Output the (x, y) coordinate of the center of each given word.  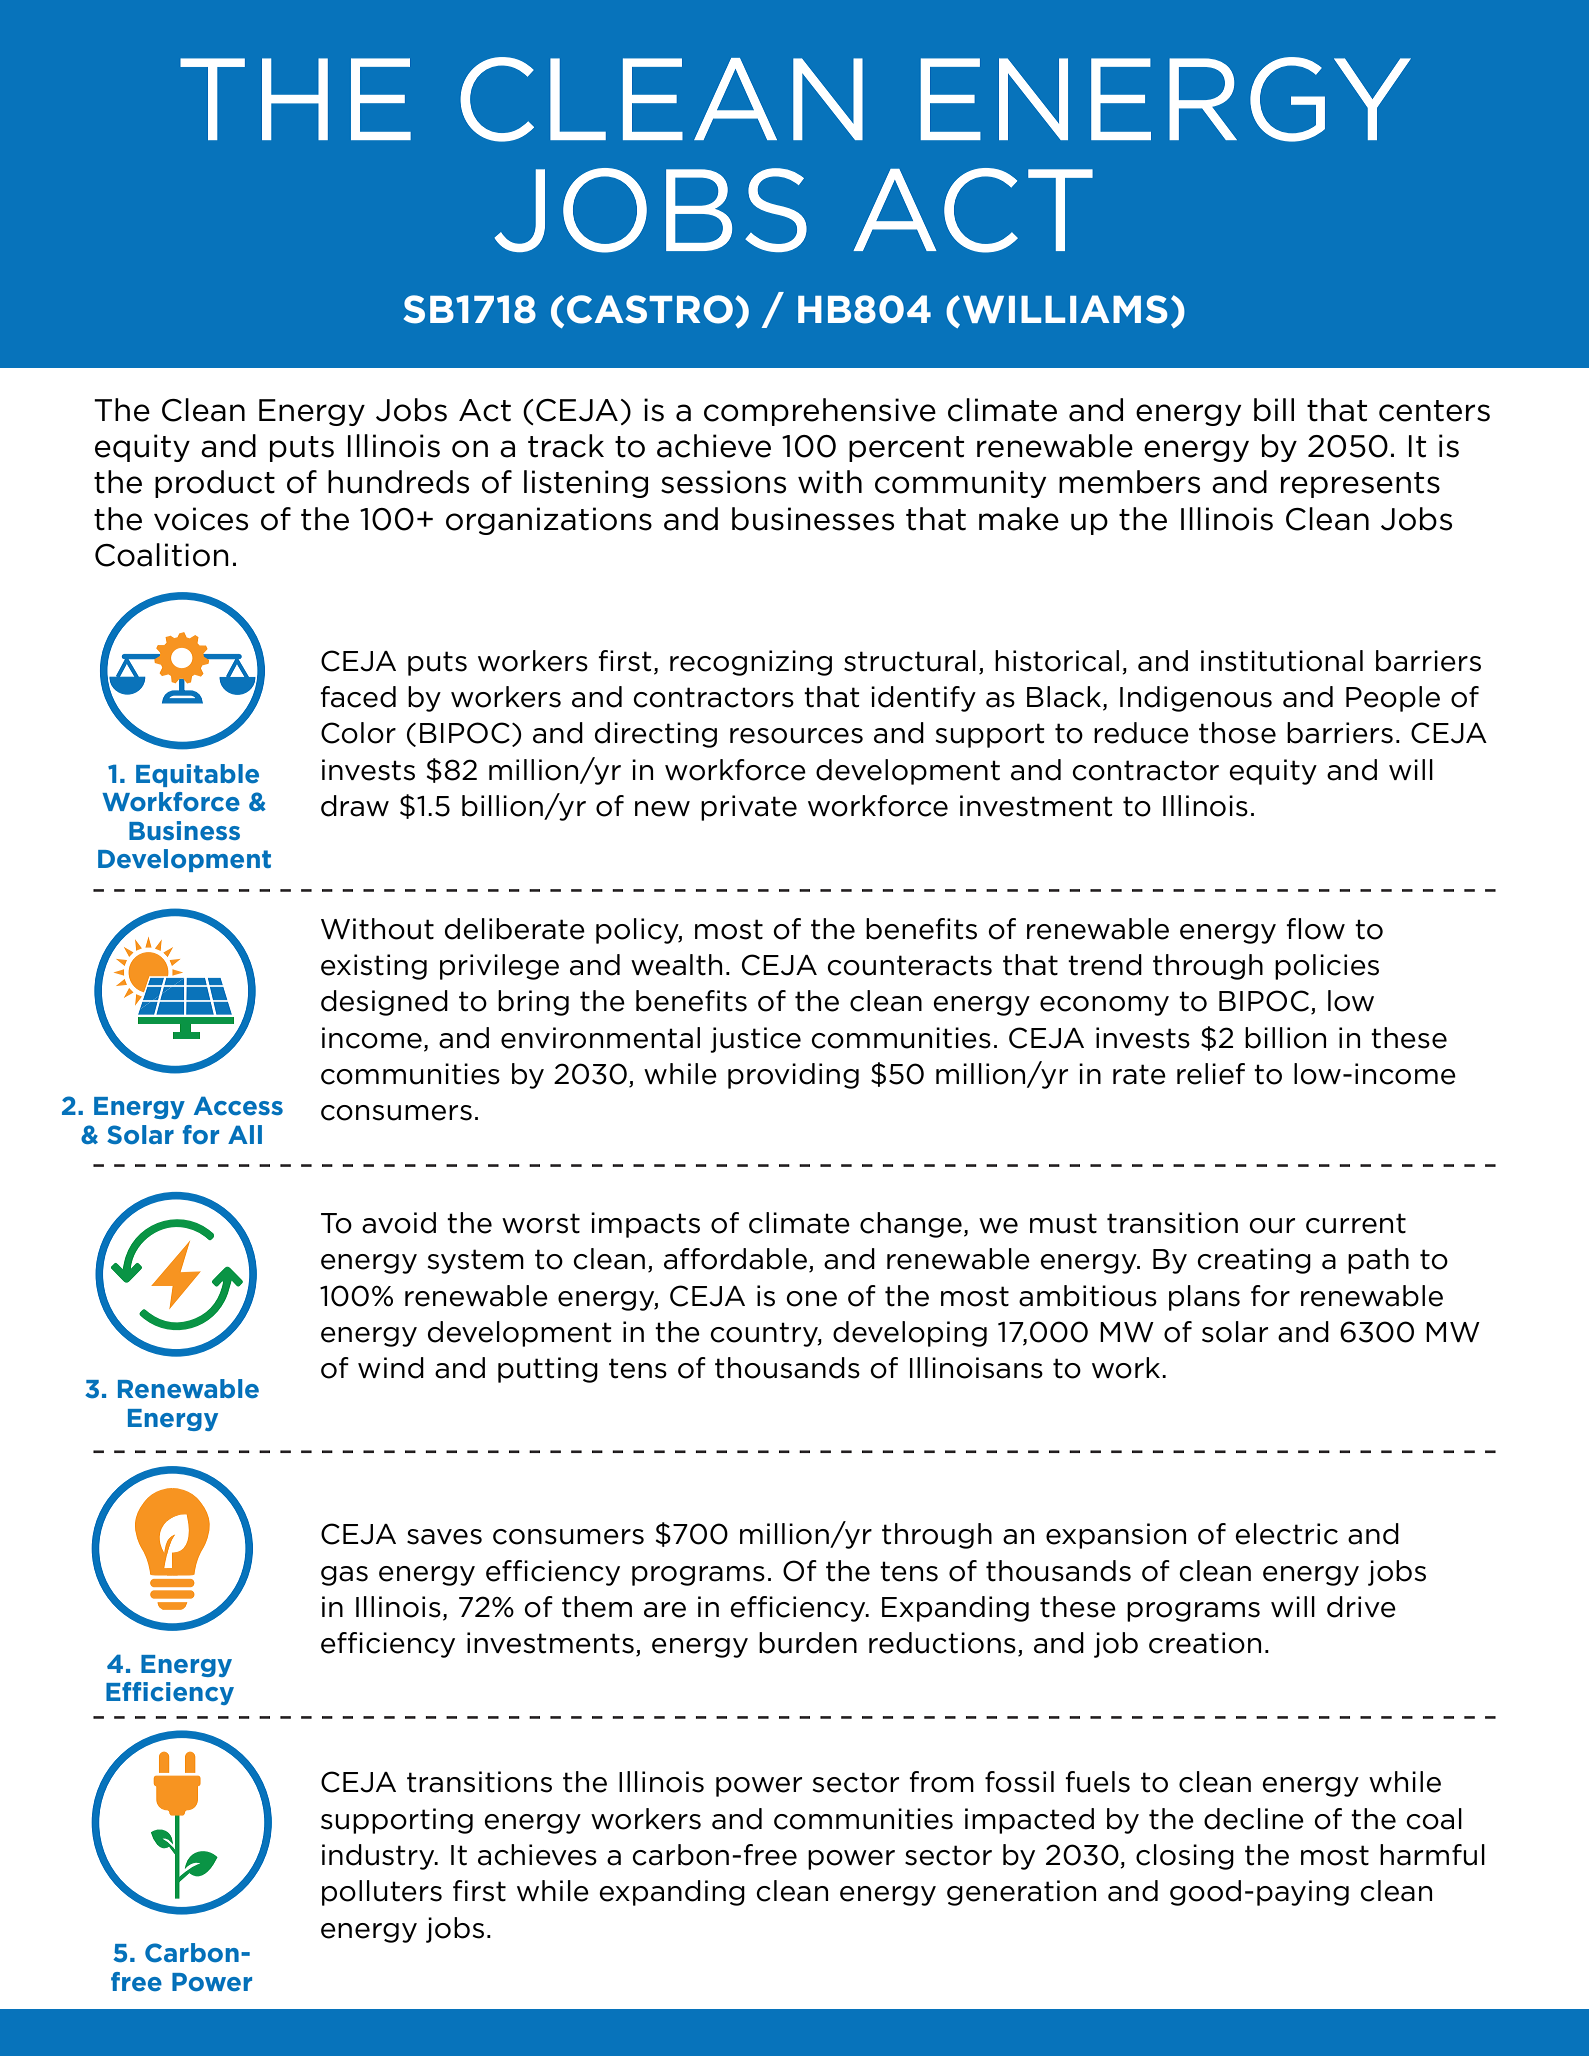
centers (1434, 411)
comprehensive (820, 412)
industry (379, 1857)
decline (1254, 1819)
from (941, 1782)
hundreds (398, 482)
